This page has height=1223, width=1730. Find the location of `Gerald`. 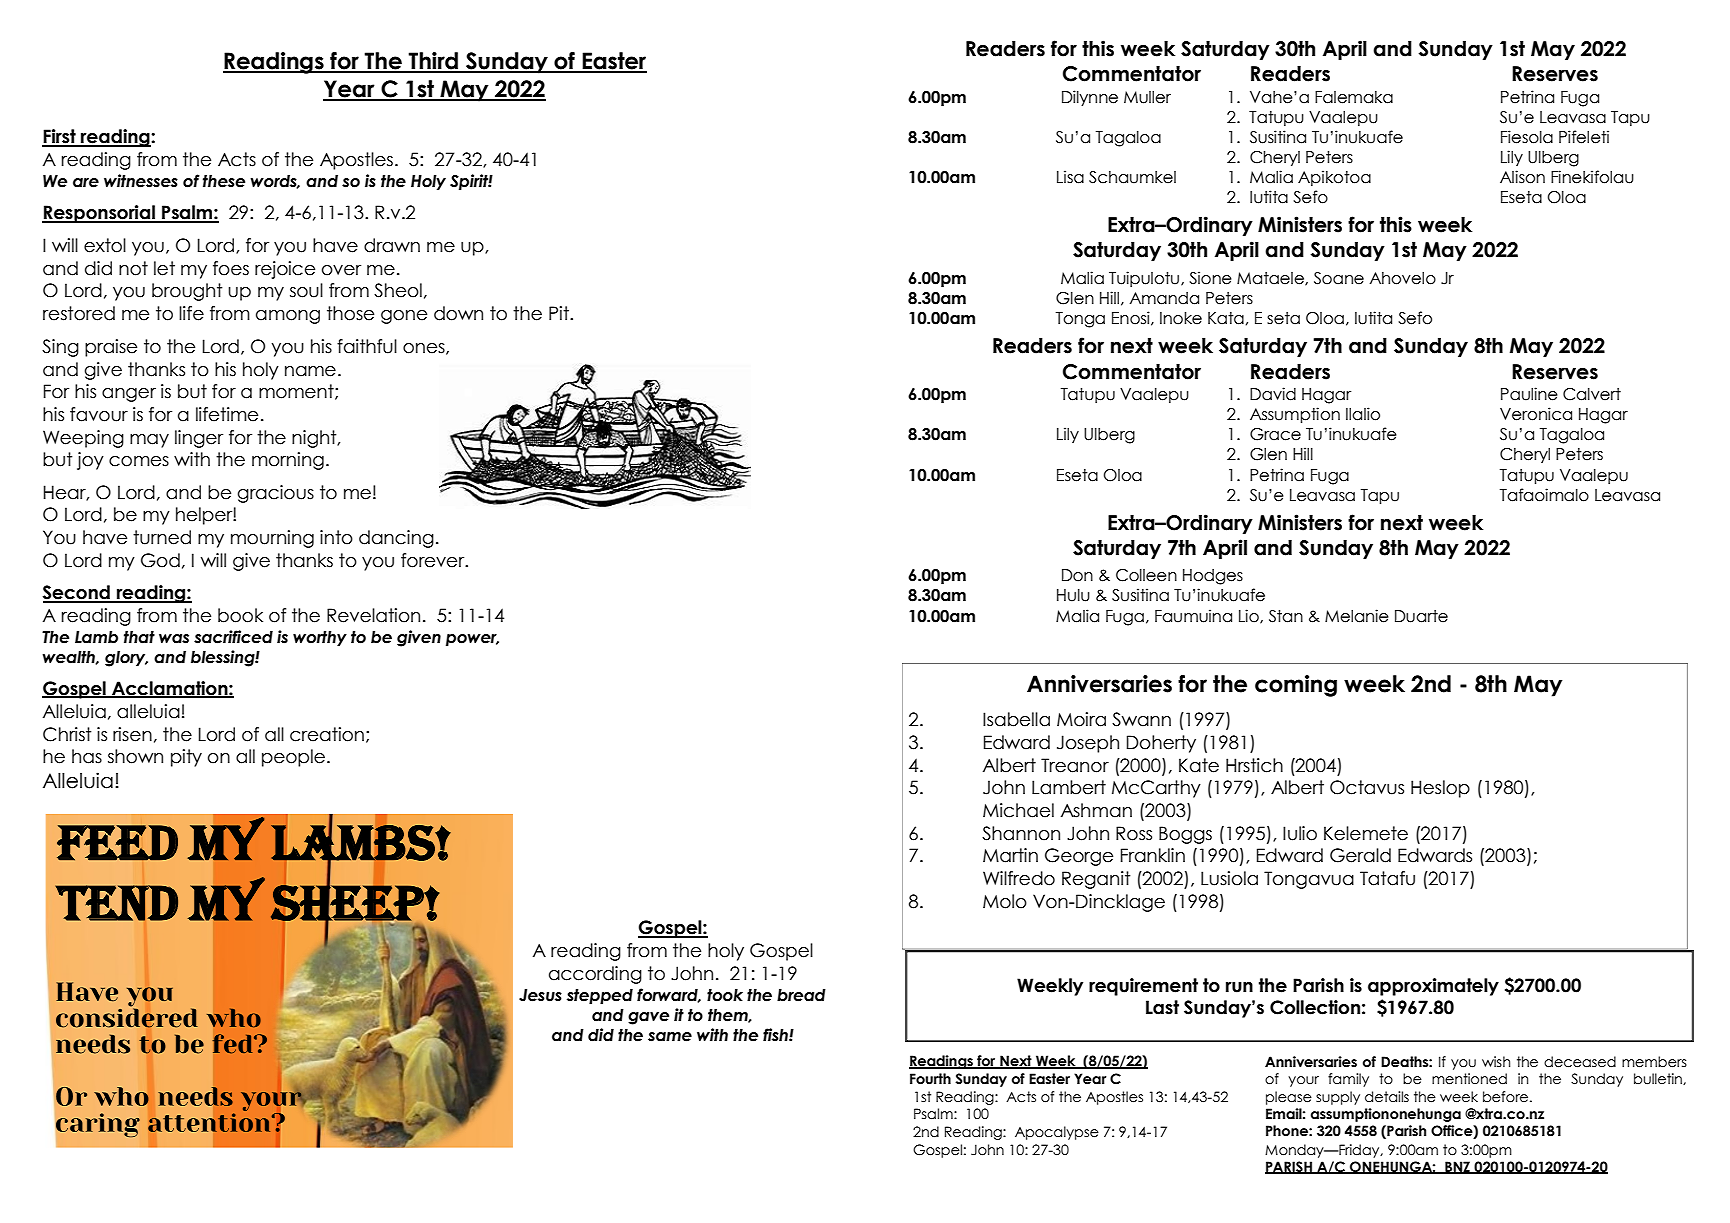

Gerald is located at coordinates (1360, 855).
